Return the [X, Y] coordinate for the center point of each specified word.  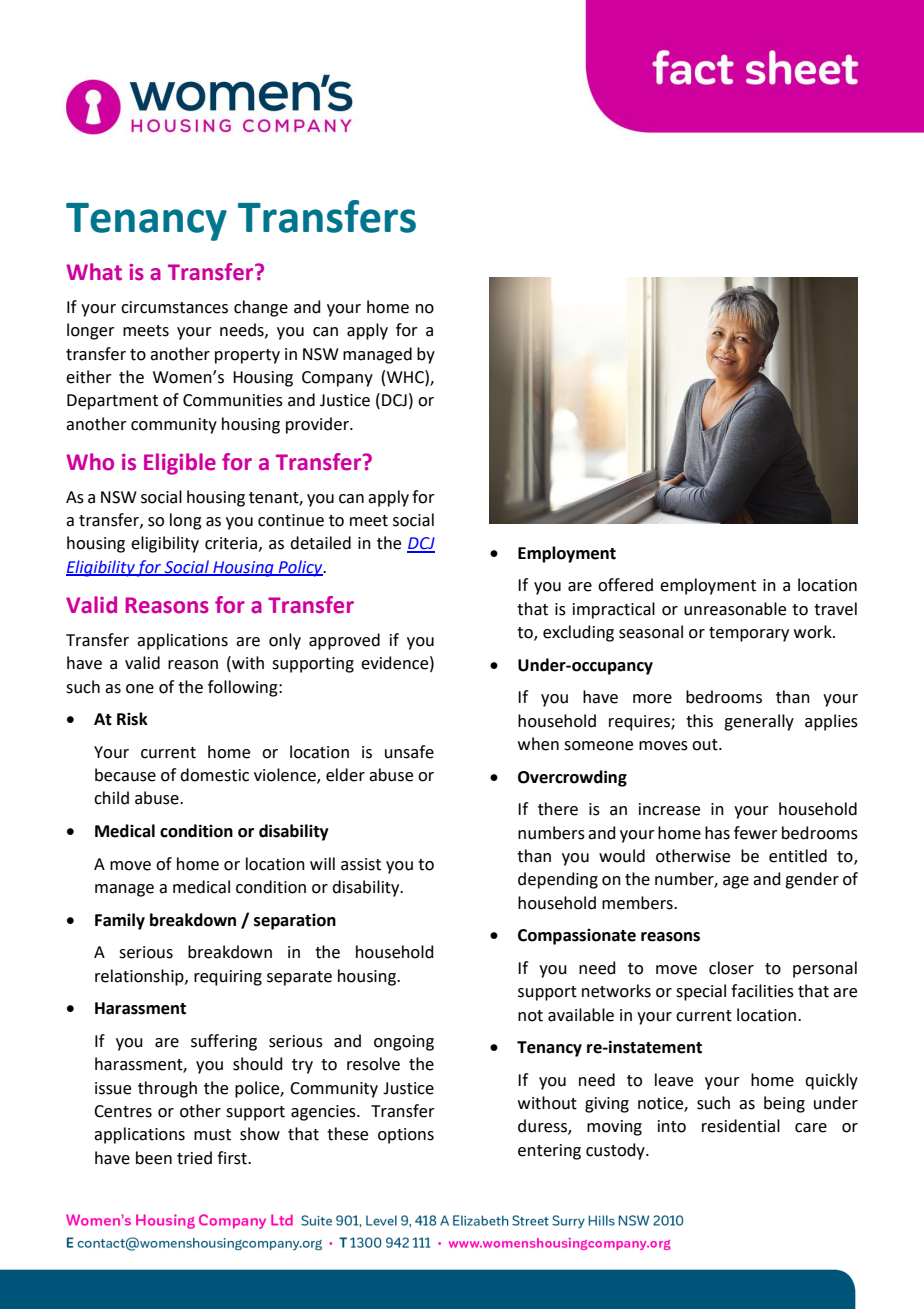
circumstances [174, 307]
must [212, 1135]
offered [625, 585]
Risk [132, 719]
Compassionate [577, 937]
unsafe [409, 752]
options [406, 1136]
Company [337, 379]
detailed [320, 543]
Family [120, 921]
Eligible [180, 464]
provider [318, 425]
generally [759, 722]
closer [731, 968]
